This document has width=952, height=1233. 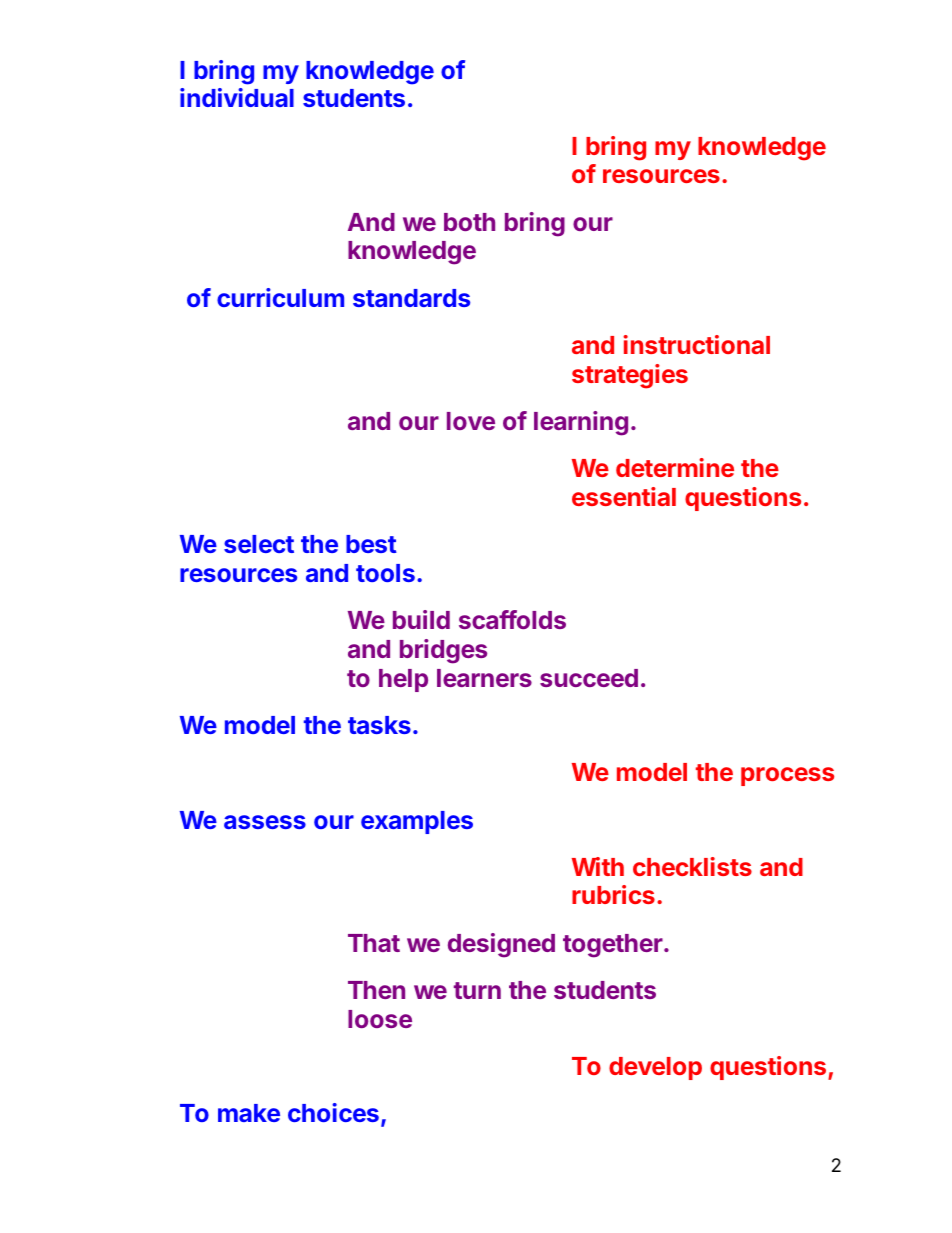 What do you see at coordinates (630, 376) in the document?
I see `strategies` at bounding box center [630, 376].
